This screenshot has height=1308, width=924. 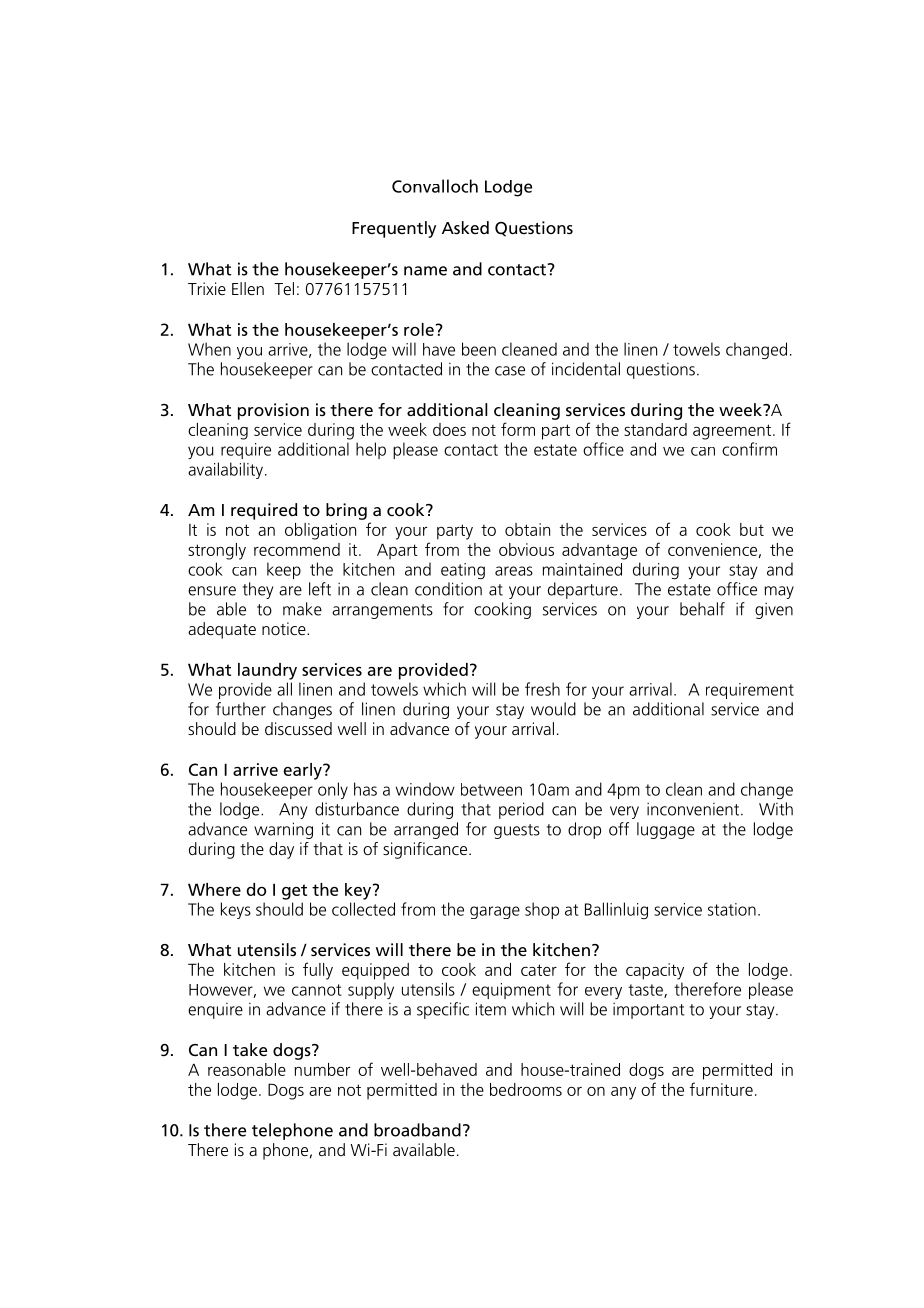 I want to click on obtain, so click(x=527, y=529).
